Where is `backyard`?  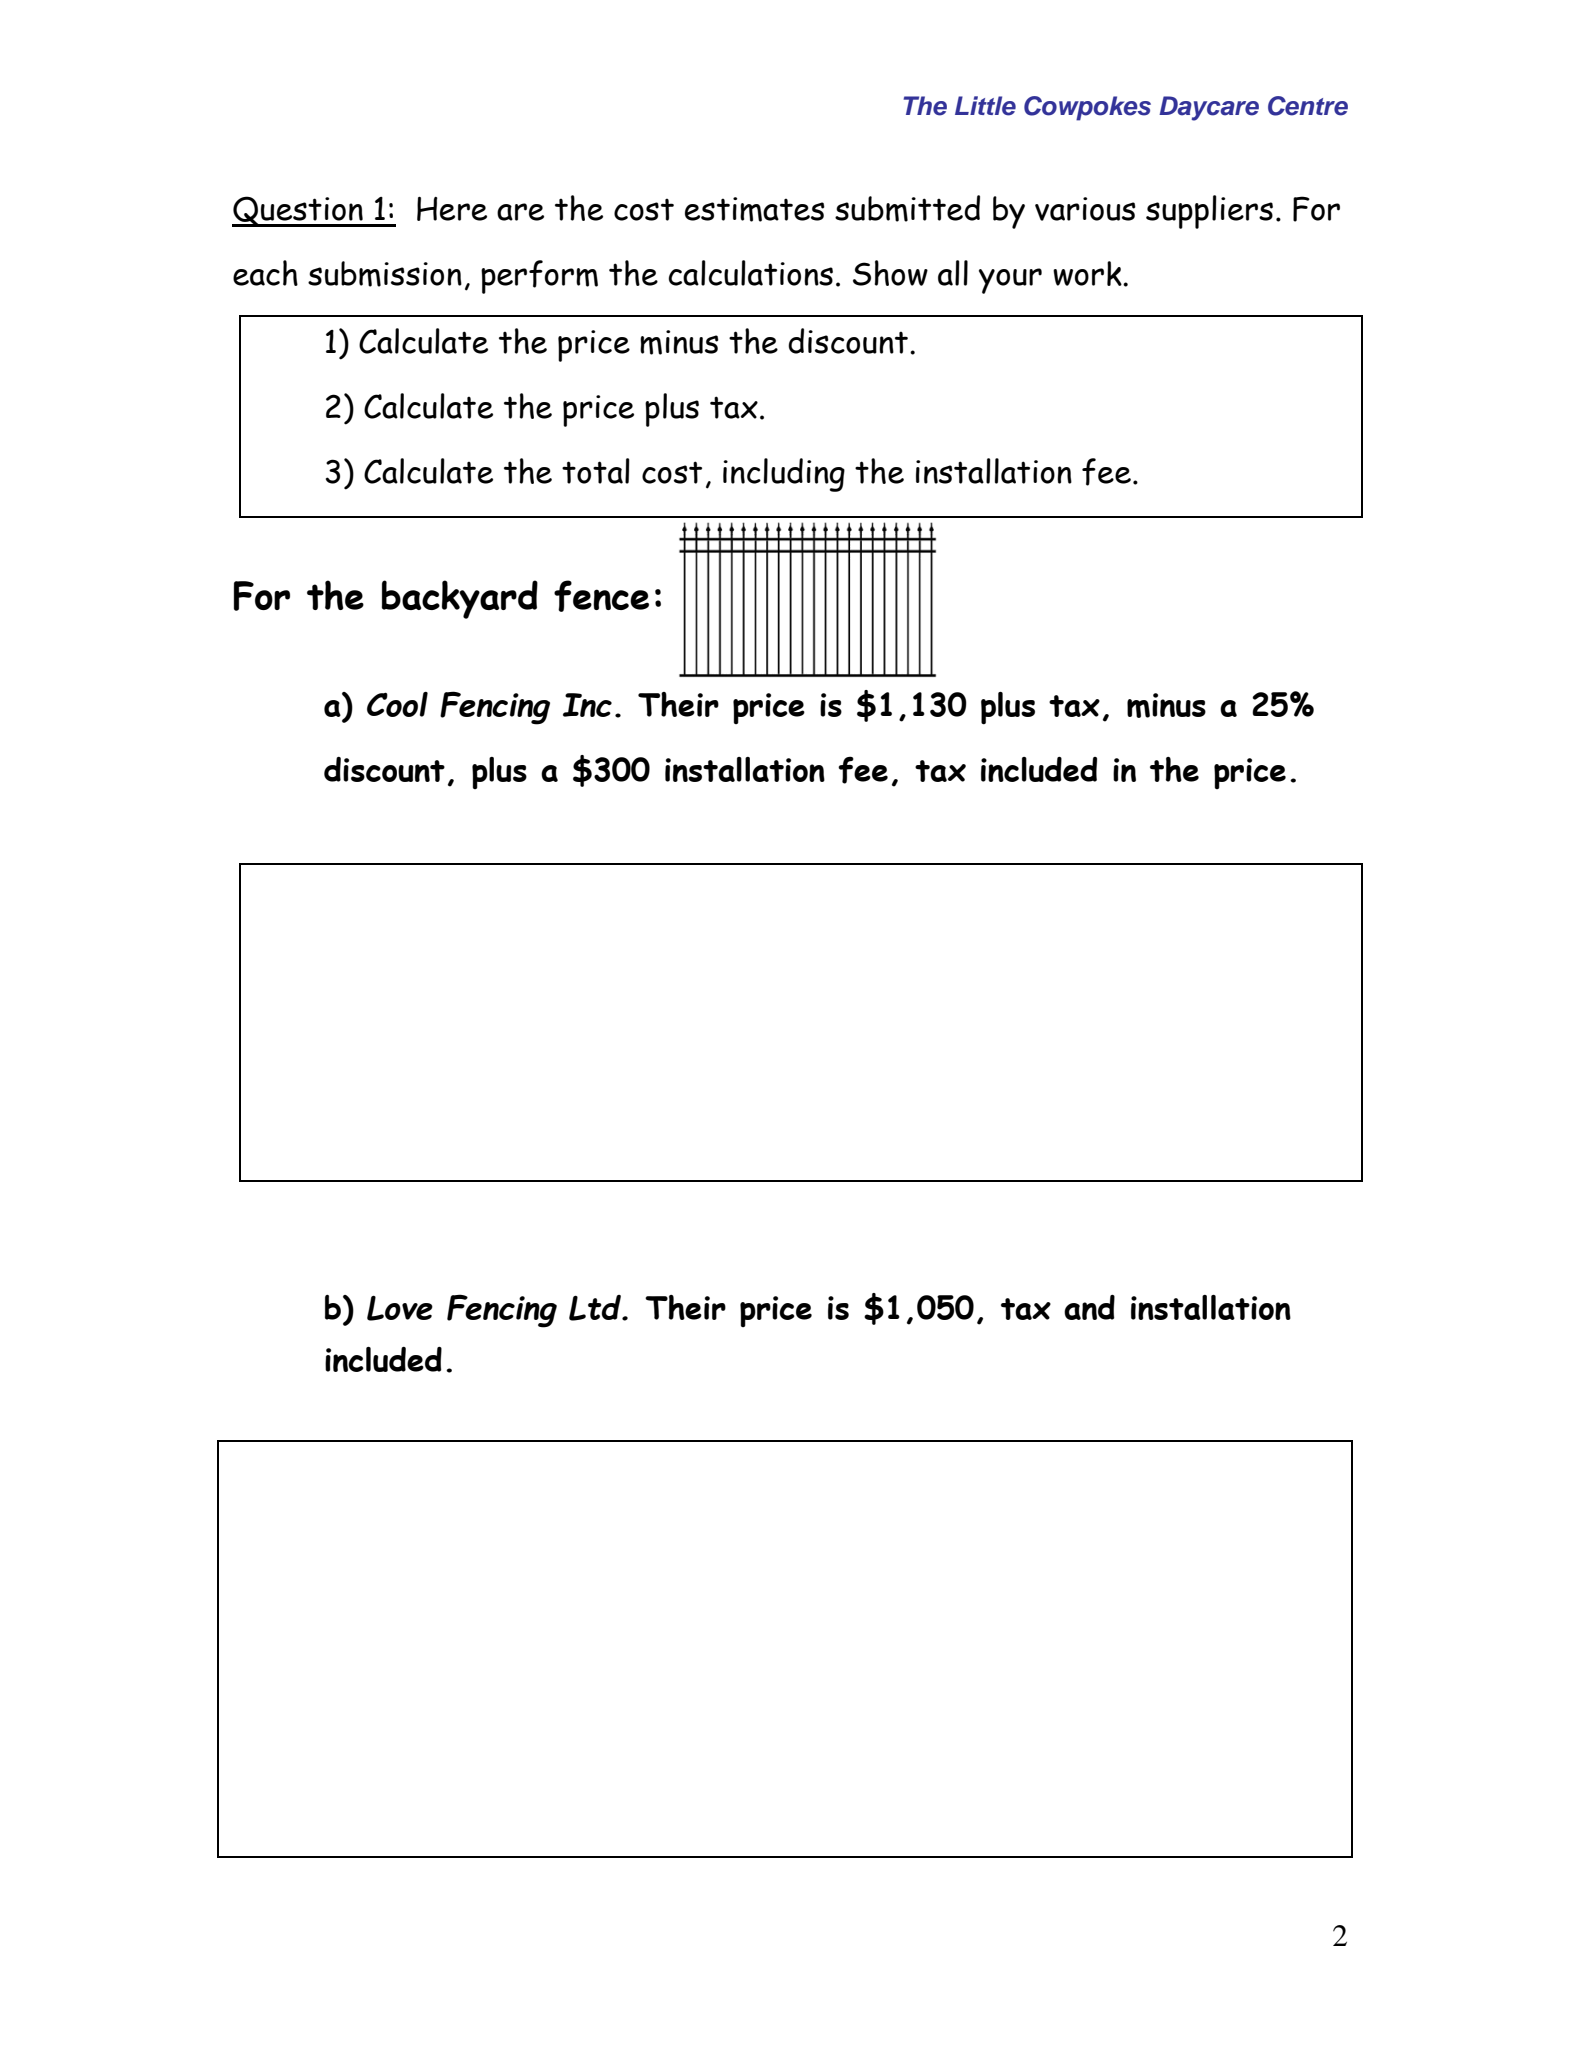
backyard is located at coordinates (460, 599).
